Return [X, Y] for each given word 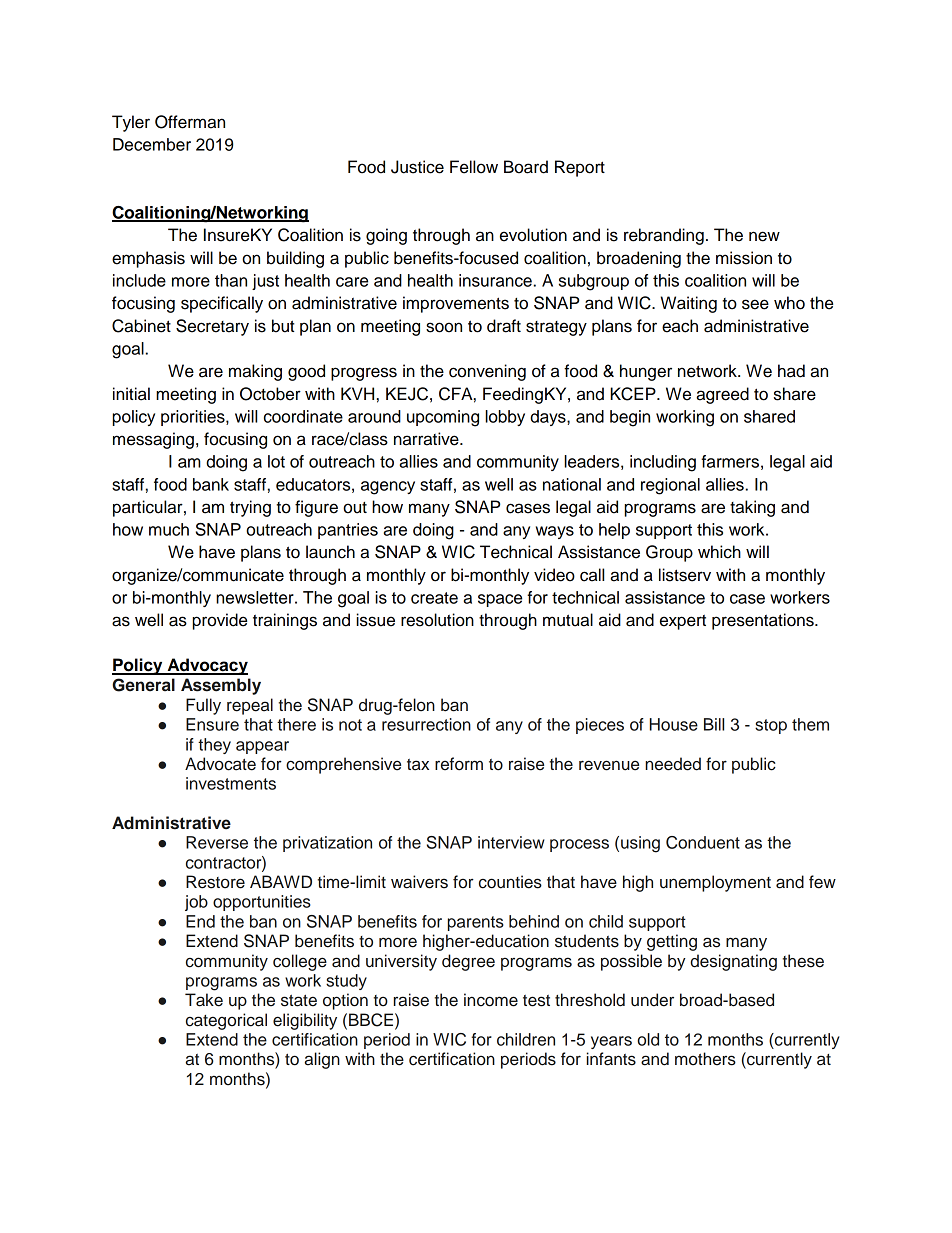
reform [459, 764]
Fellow [474, 167]
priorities [194, 418]
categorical [226, 1021]
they [214, 746]
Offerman [190, 122]
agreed [722, 395]
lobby [505, 418]
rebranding [664, 236]
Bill [714, 724]
